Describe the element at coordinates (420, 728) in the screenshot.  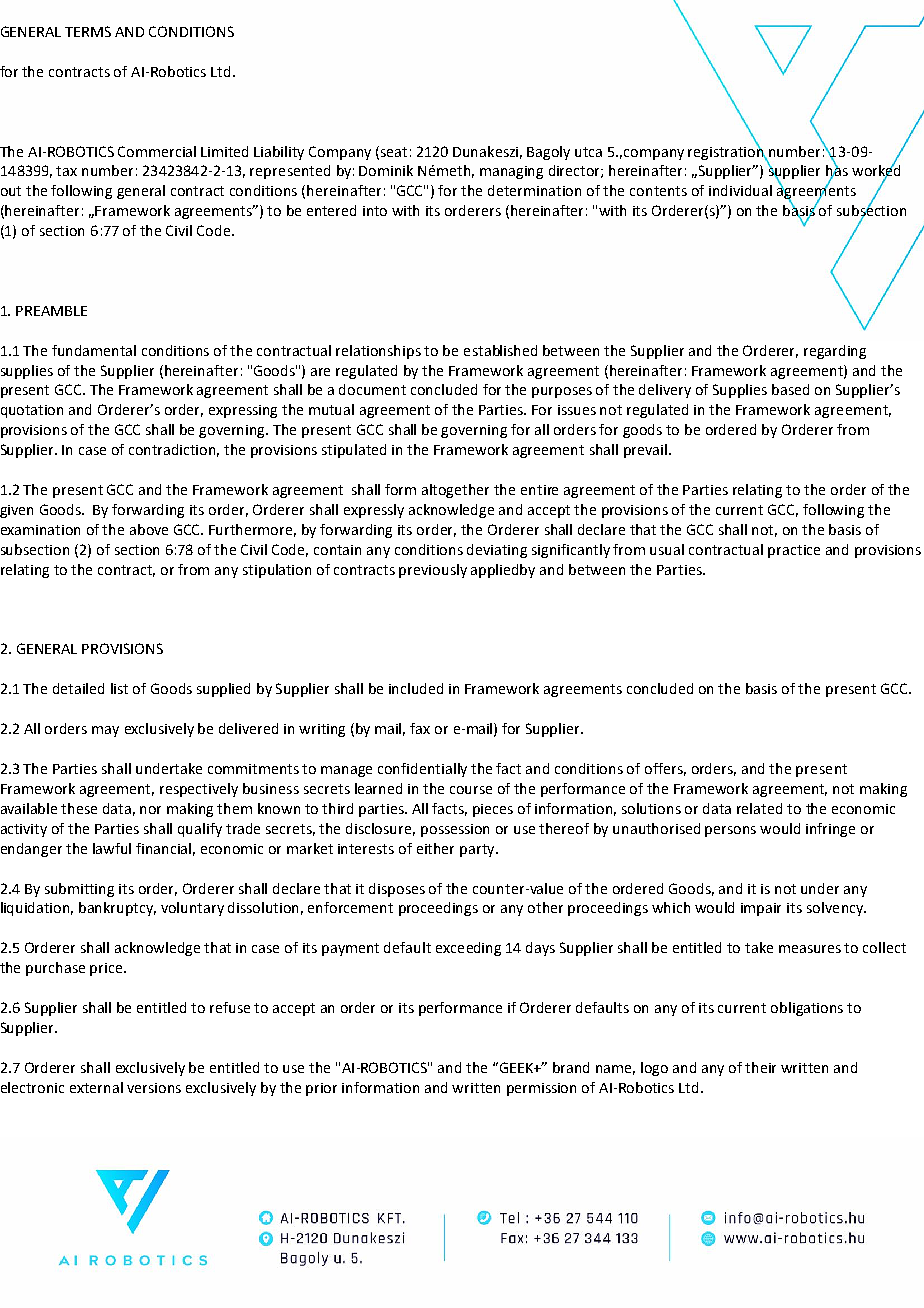
I see `fax` at that location.
